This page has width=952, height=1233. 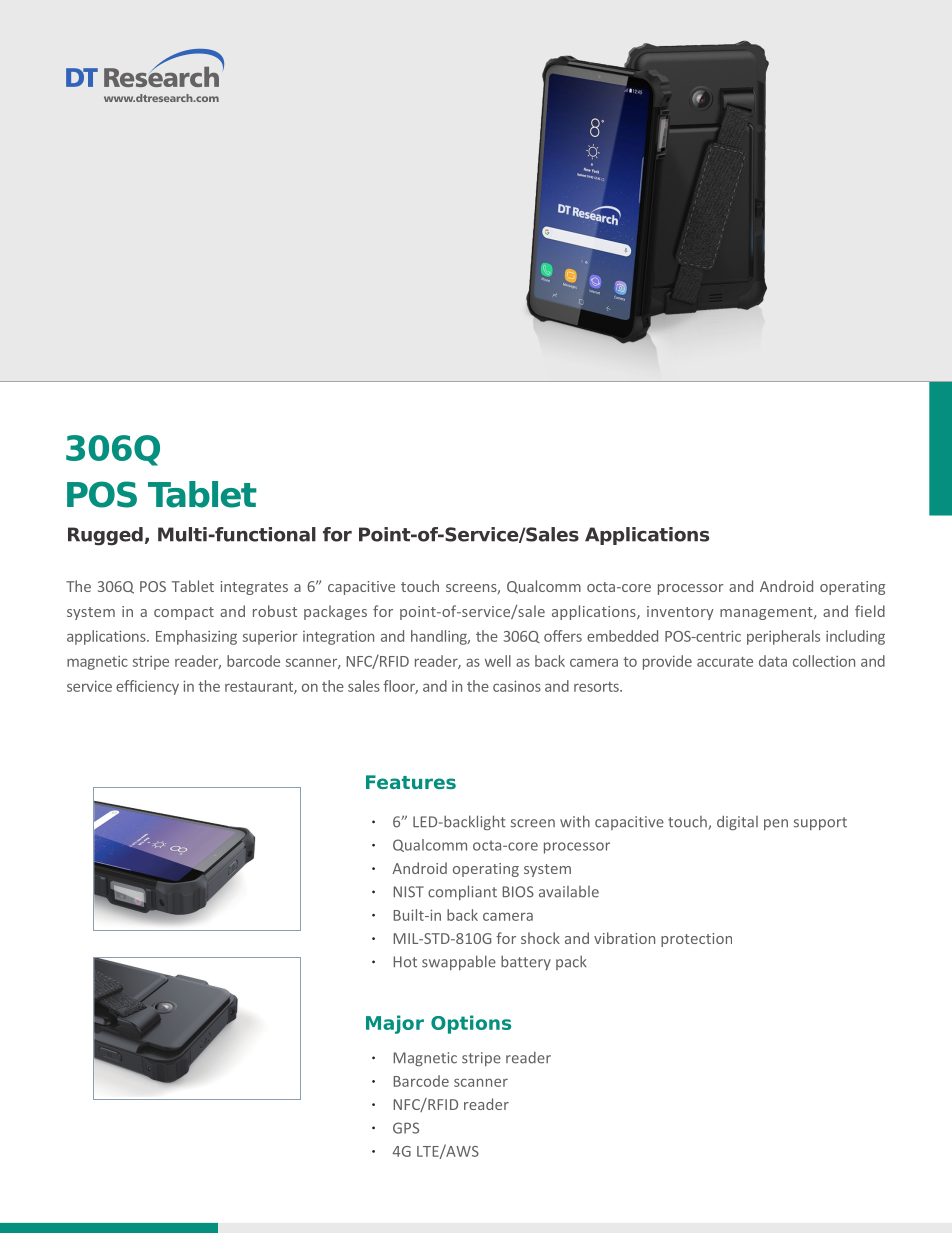 I want to click on Features, so click(x=411, y=782).
